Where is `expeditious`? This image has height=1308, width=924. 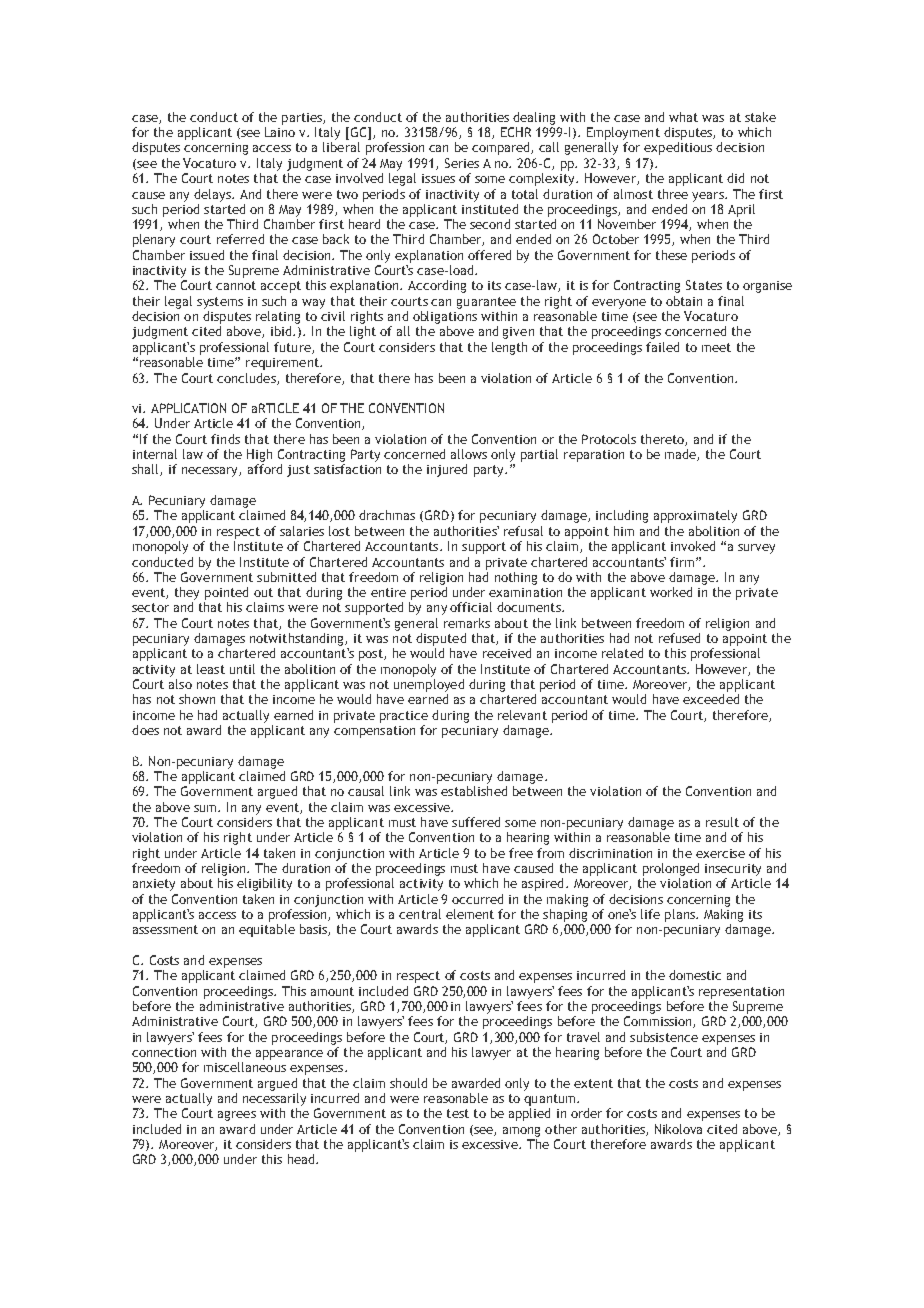
expeditious is located at coordinates (678, 148).
